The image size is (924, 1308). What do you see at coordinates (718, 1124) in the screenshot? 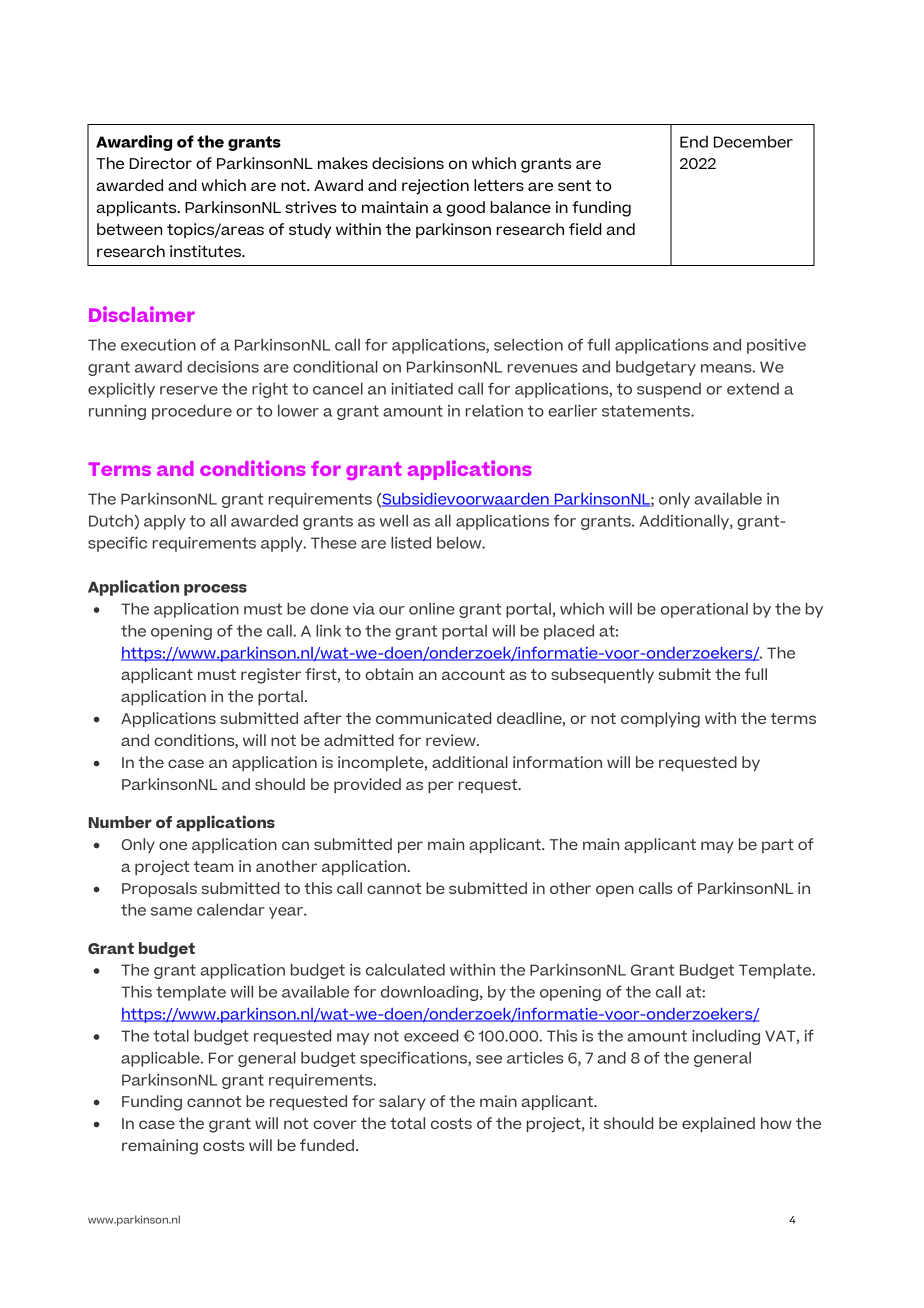
I see `explained` at bounding box center [718, 1124].
